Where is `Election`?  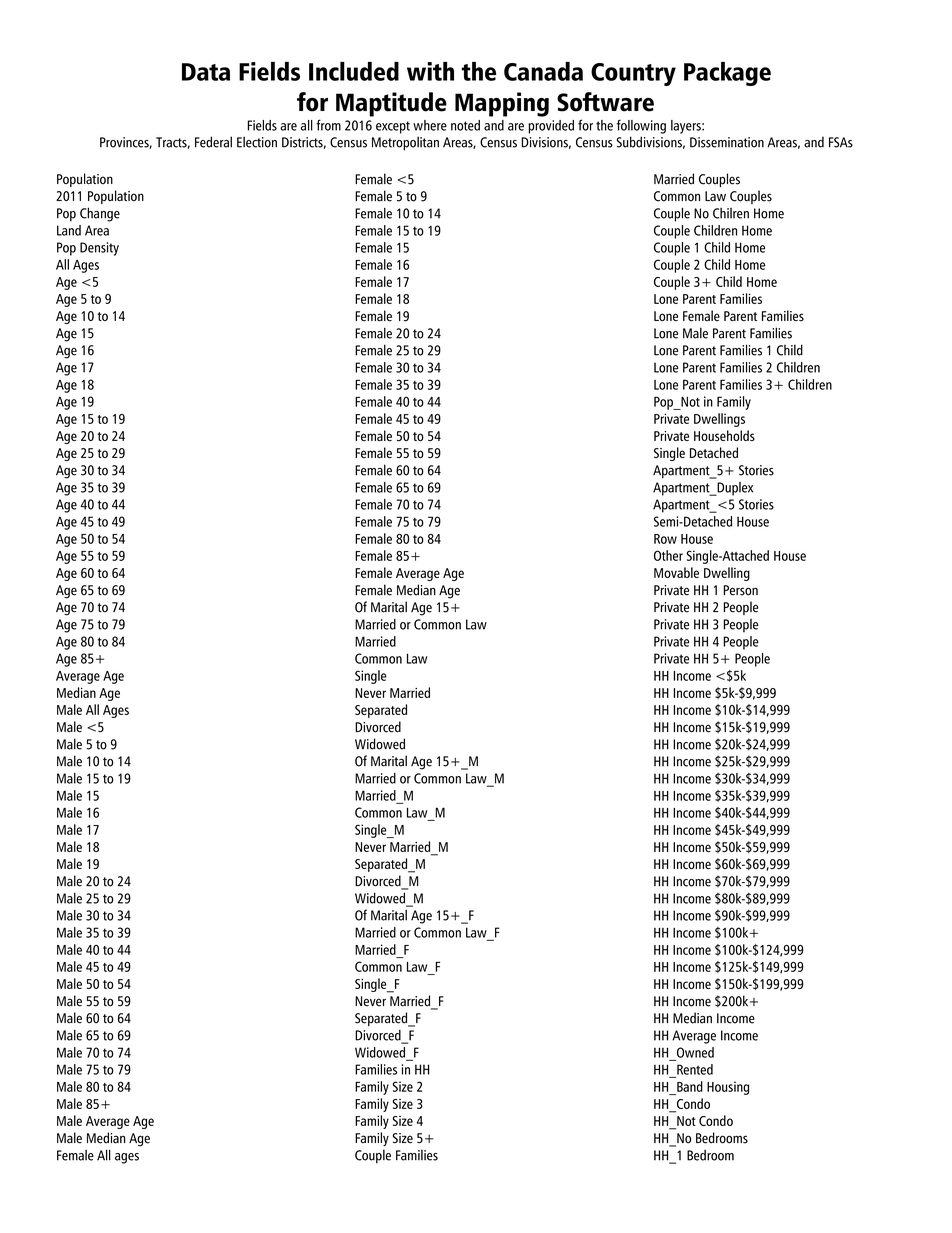 Election is located at coordinates (257, 142).
